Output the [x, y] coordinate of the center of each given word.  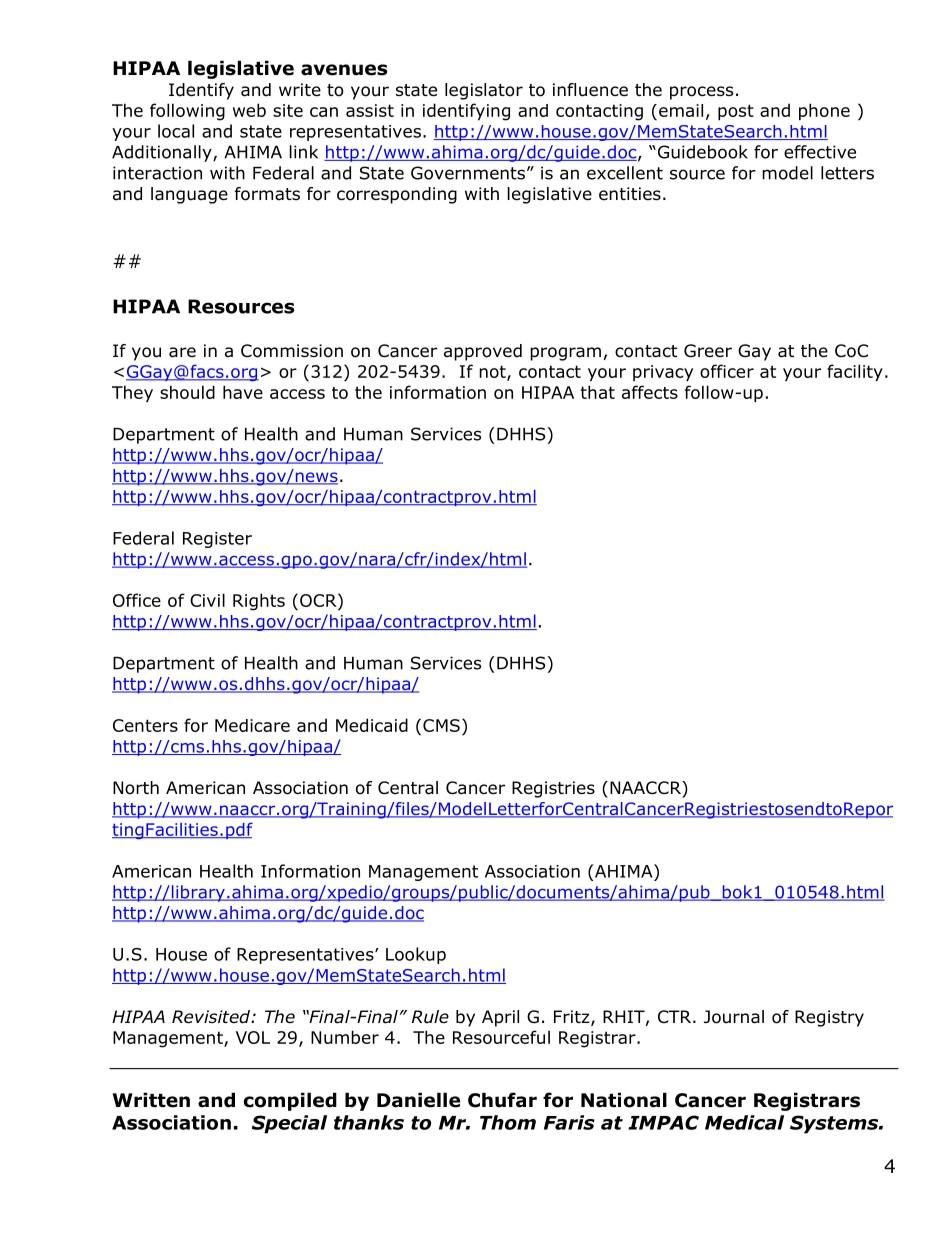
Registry [829, 1018]
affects [650, 392]
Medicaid [372, 725]
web [249, 110]
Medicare [252, 725]
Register [217, 540]
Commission [292, 351]
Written [151, 1100]
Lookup [416, 955]
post [736, 112]
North [136, 788]
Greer [708, 351]
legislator [484, 91]
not [493, 373]
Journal [734, 1017]
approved [483, 352]
